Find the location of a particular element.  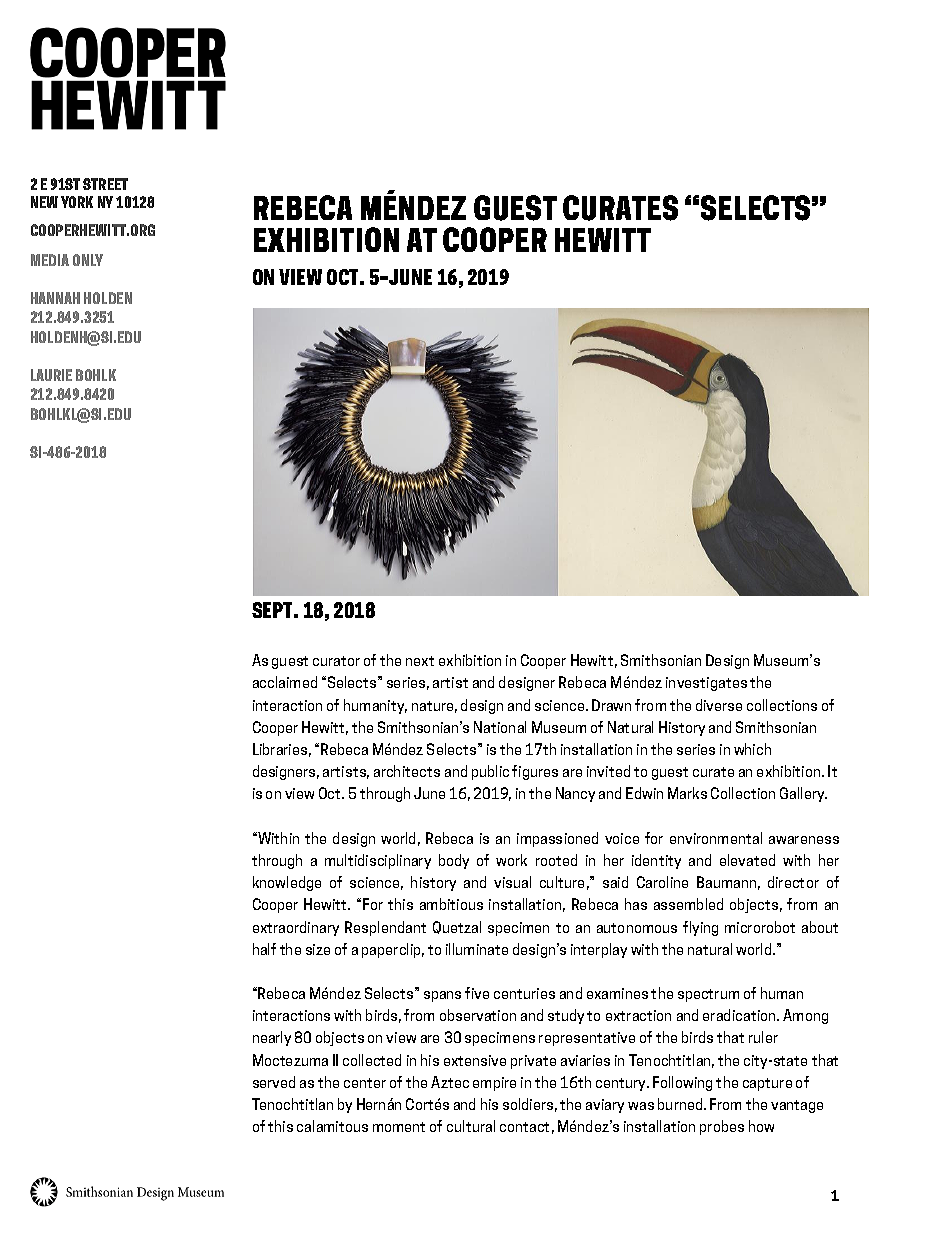

YORK is located at coordinates (77, 202).
